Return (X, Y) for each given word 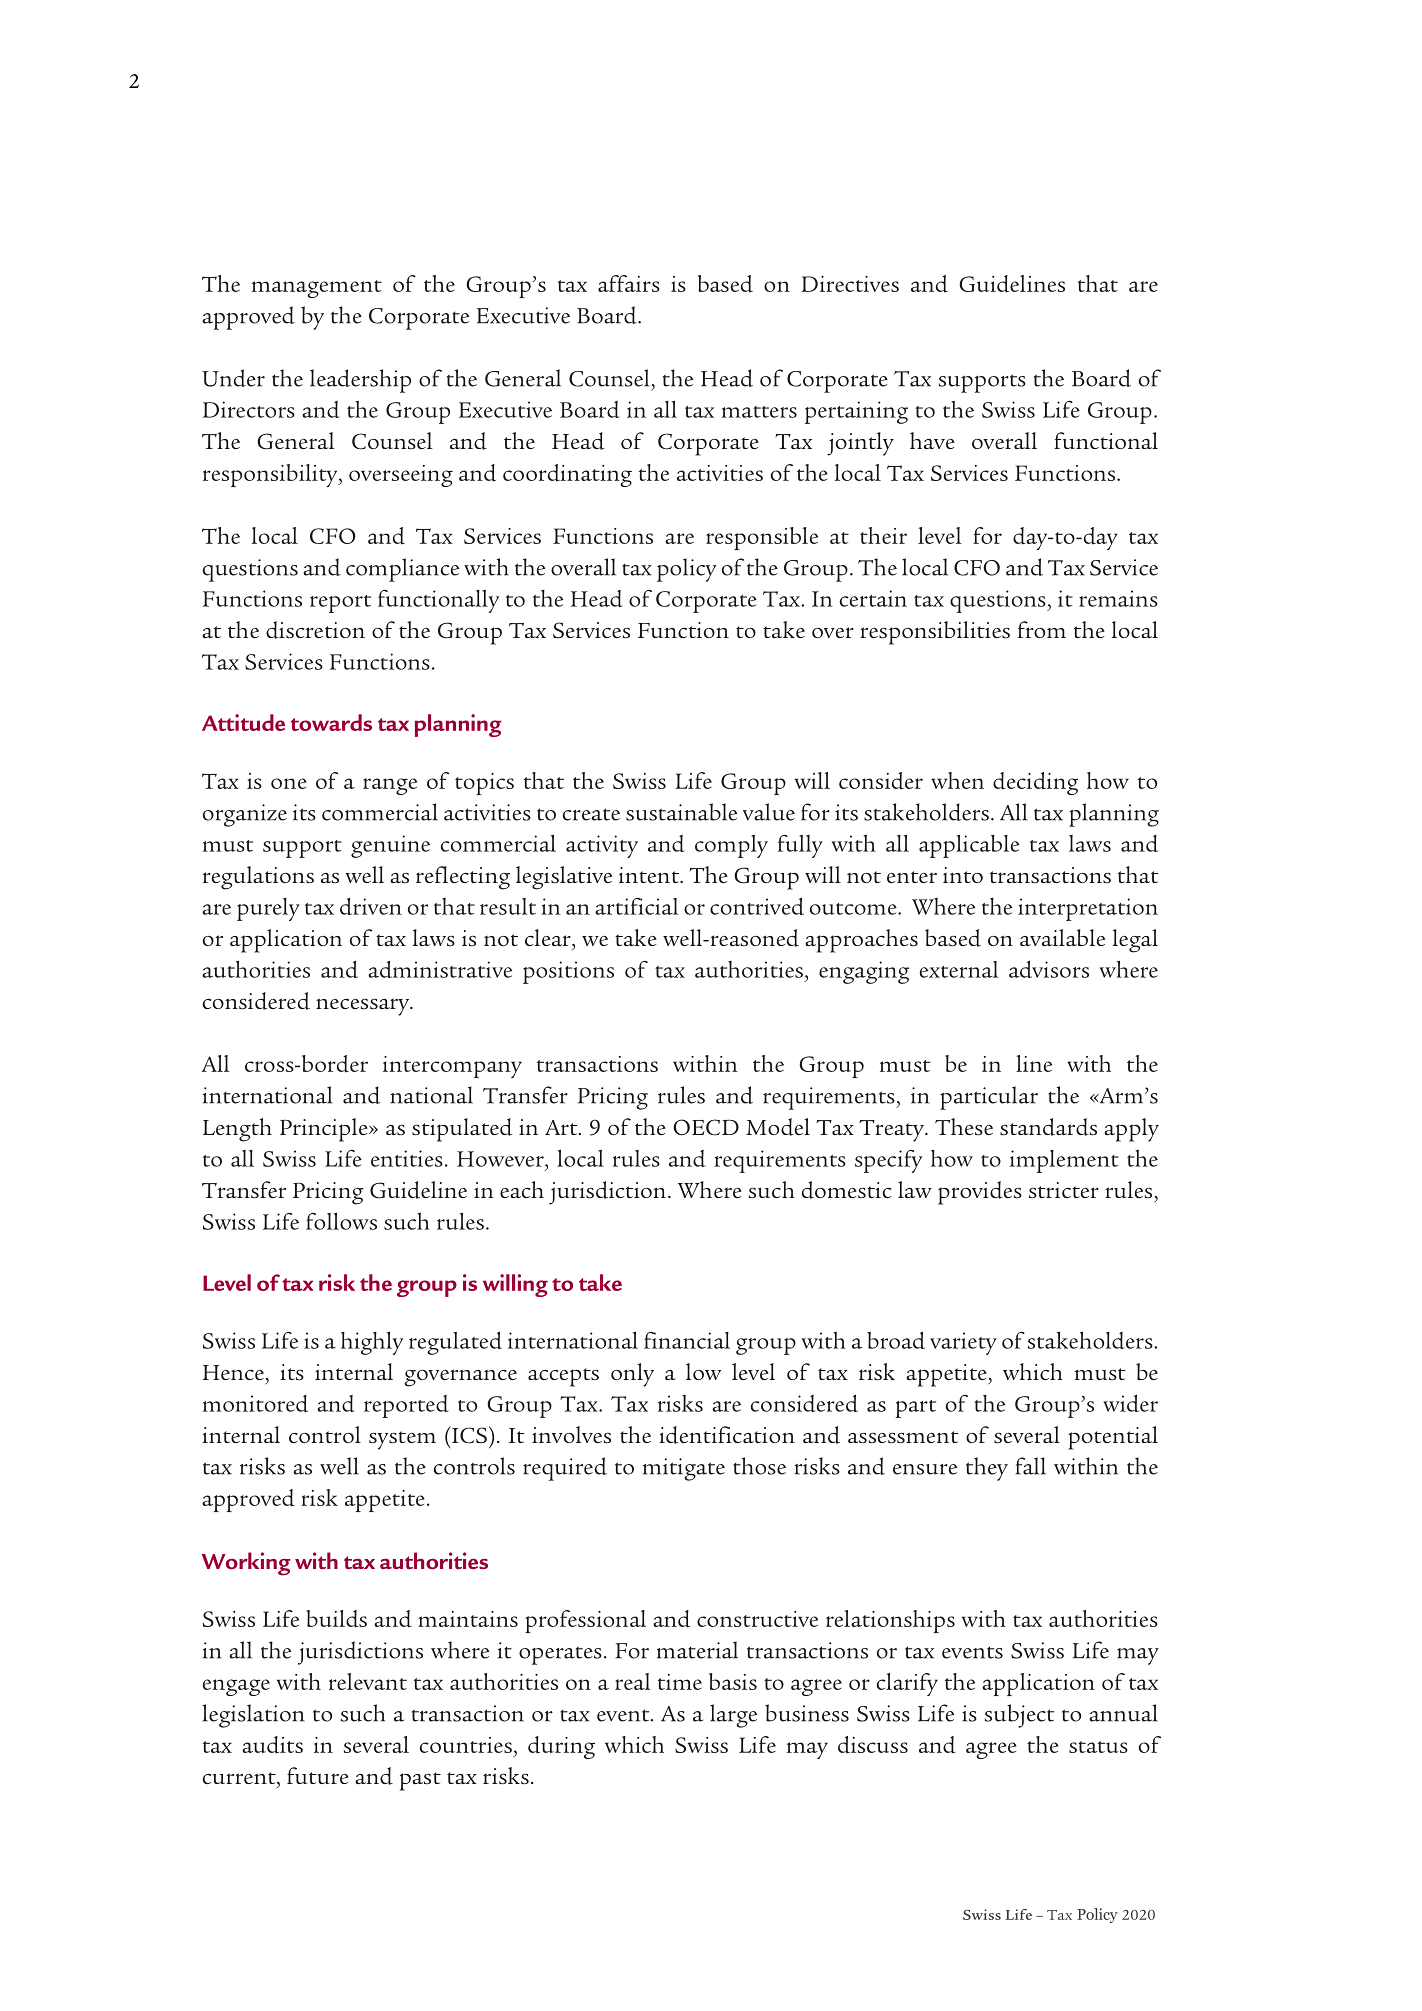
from (1042, 629)
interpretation (1088, 909)
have (932, 440)
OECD (706, 1127)
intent (650, 875)
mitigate (684, 1469)
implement (1064, 1161)
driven (371, 906)
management (317, 289)
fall (1031, 1466)
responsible (762, 538)
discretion (315, 630)
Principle (325, 1130)
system (402, 1440)
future (318, 1775)
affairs (629, 283)
